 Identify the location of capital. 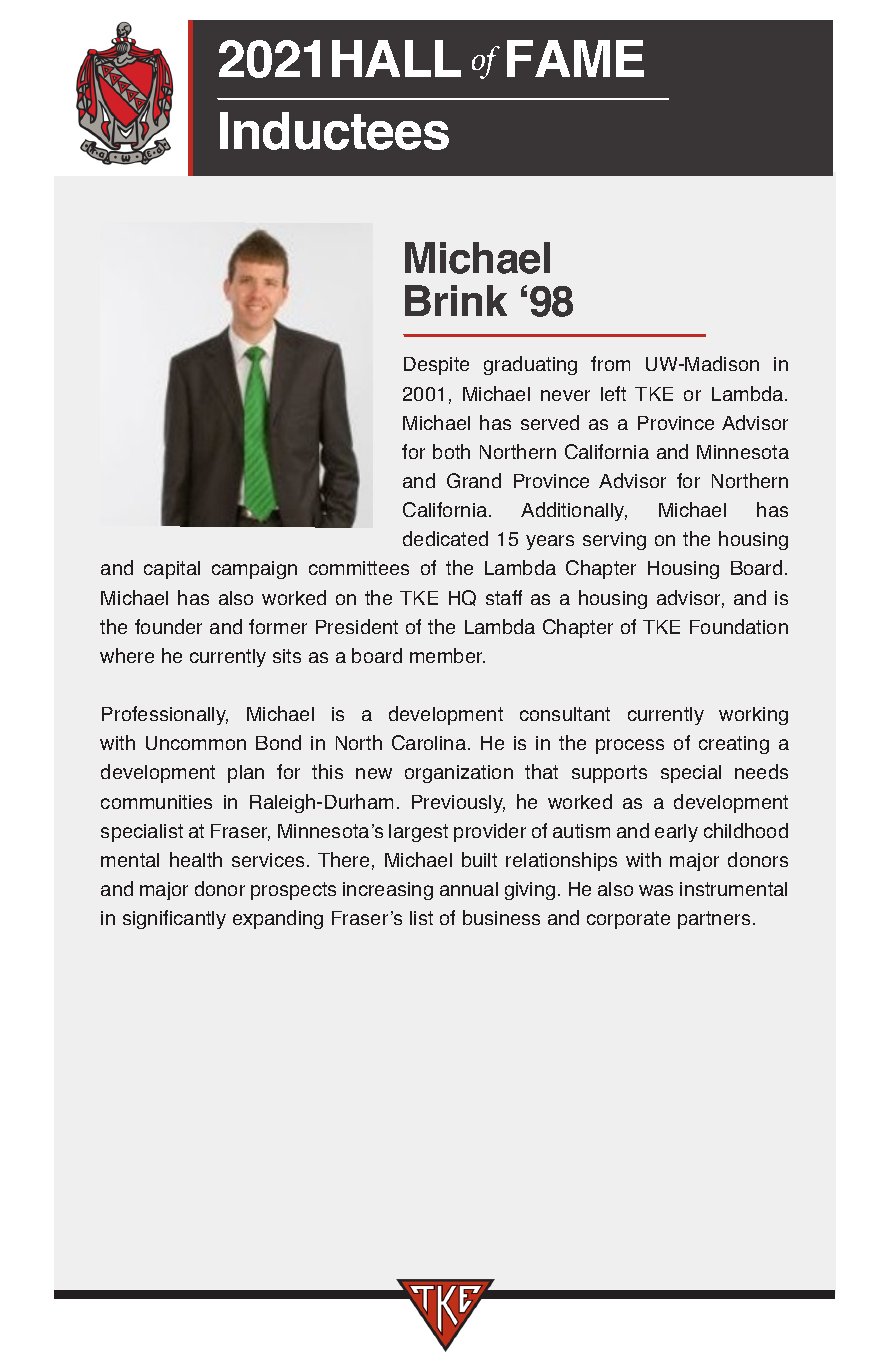
(172, 570).
